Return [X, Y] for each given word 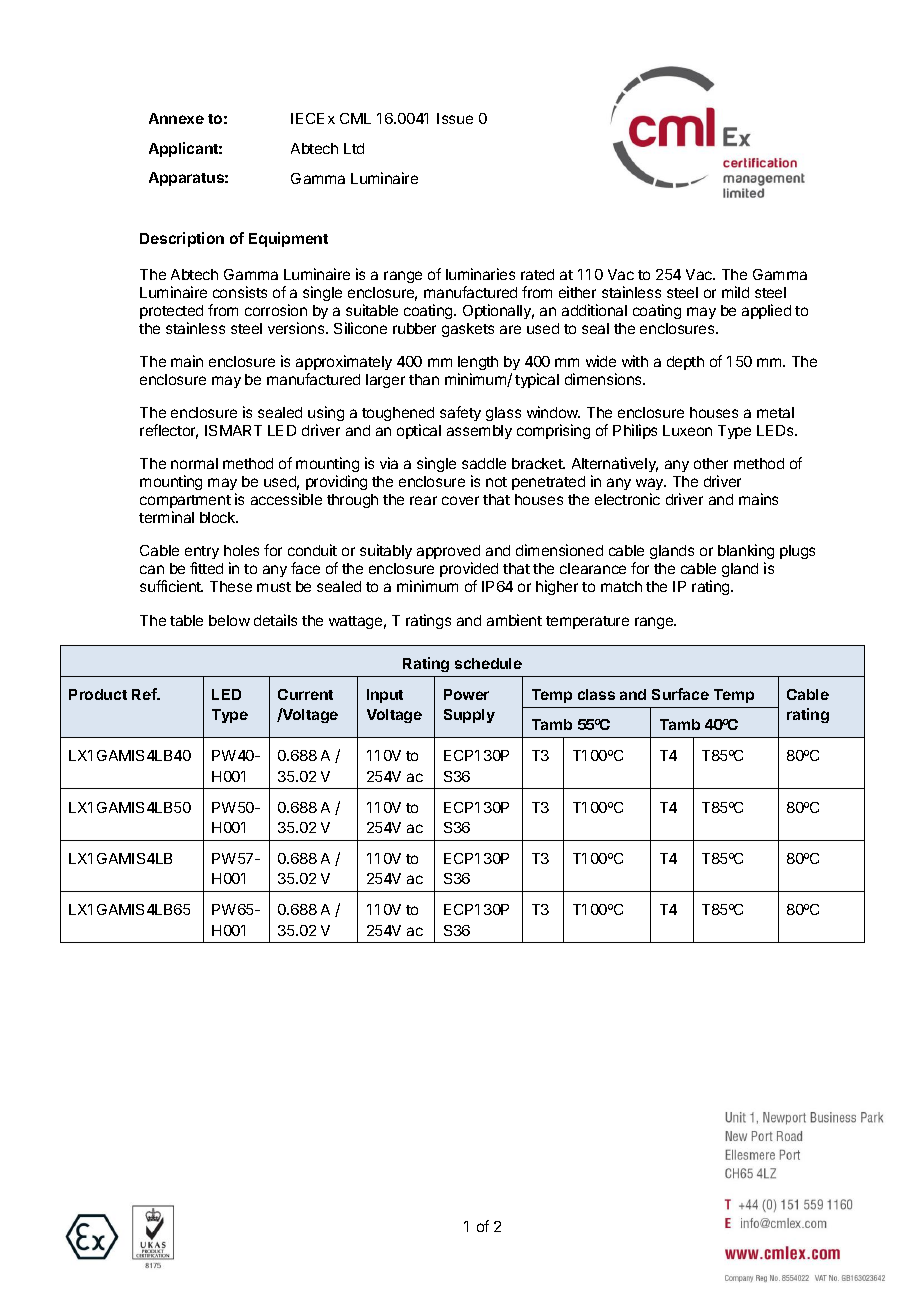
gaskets [468, 330]
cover [460, 500]
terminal [166, 517]
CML [355, 118]
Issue [455, 118]
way [651, 486]
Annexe [176, 118]
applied [766, 311]
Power [466, 694]
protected [171, 312]
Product [98, 694]
